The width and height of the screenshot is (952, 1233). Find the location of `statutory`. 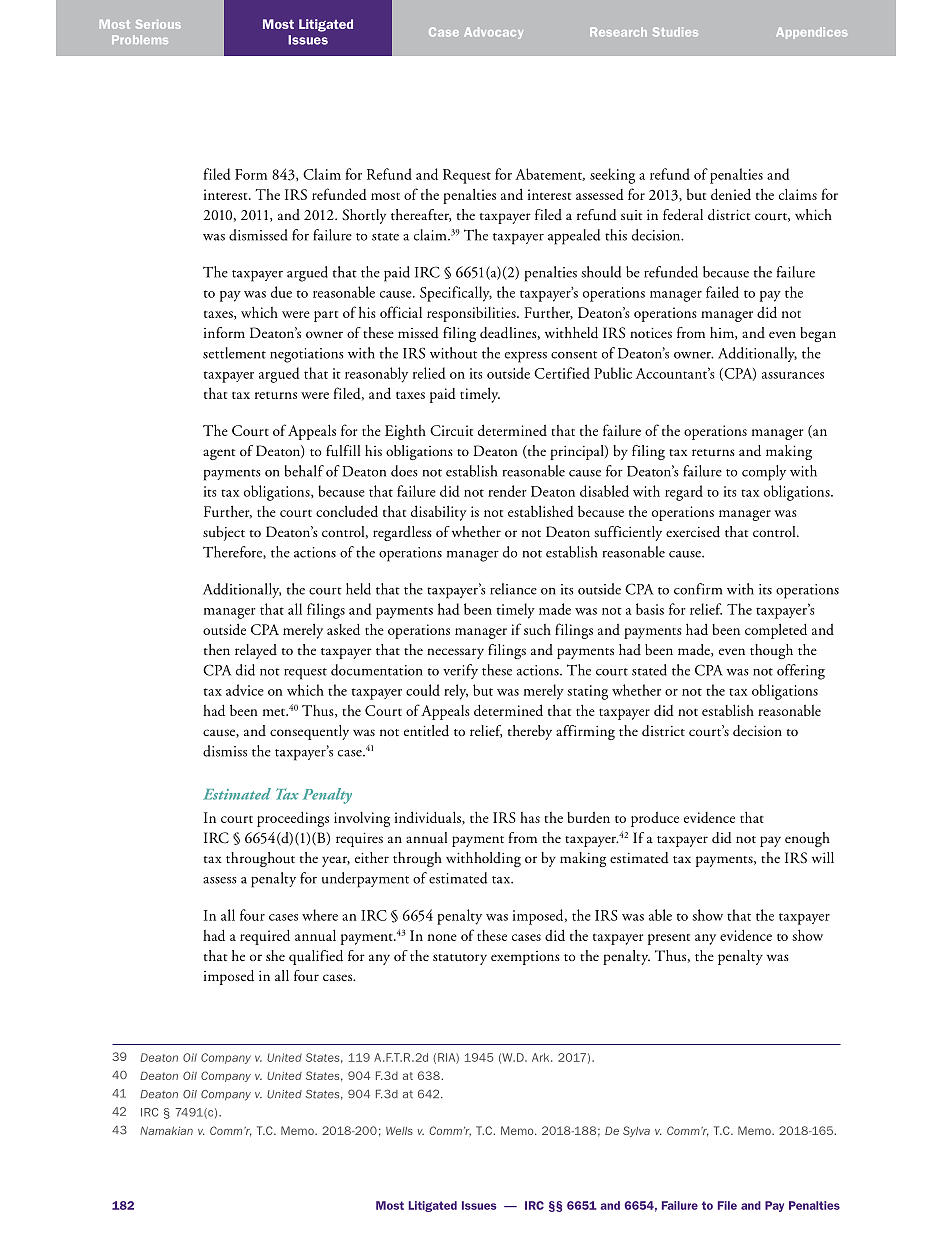

statutory is located at coordinates (460, 959).
